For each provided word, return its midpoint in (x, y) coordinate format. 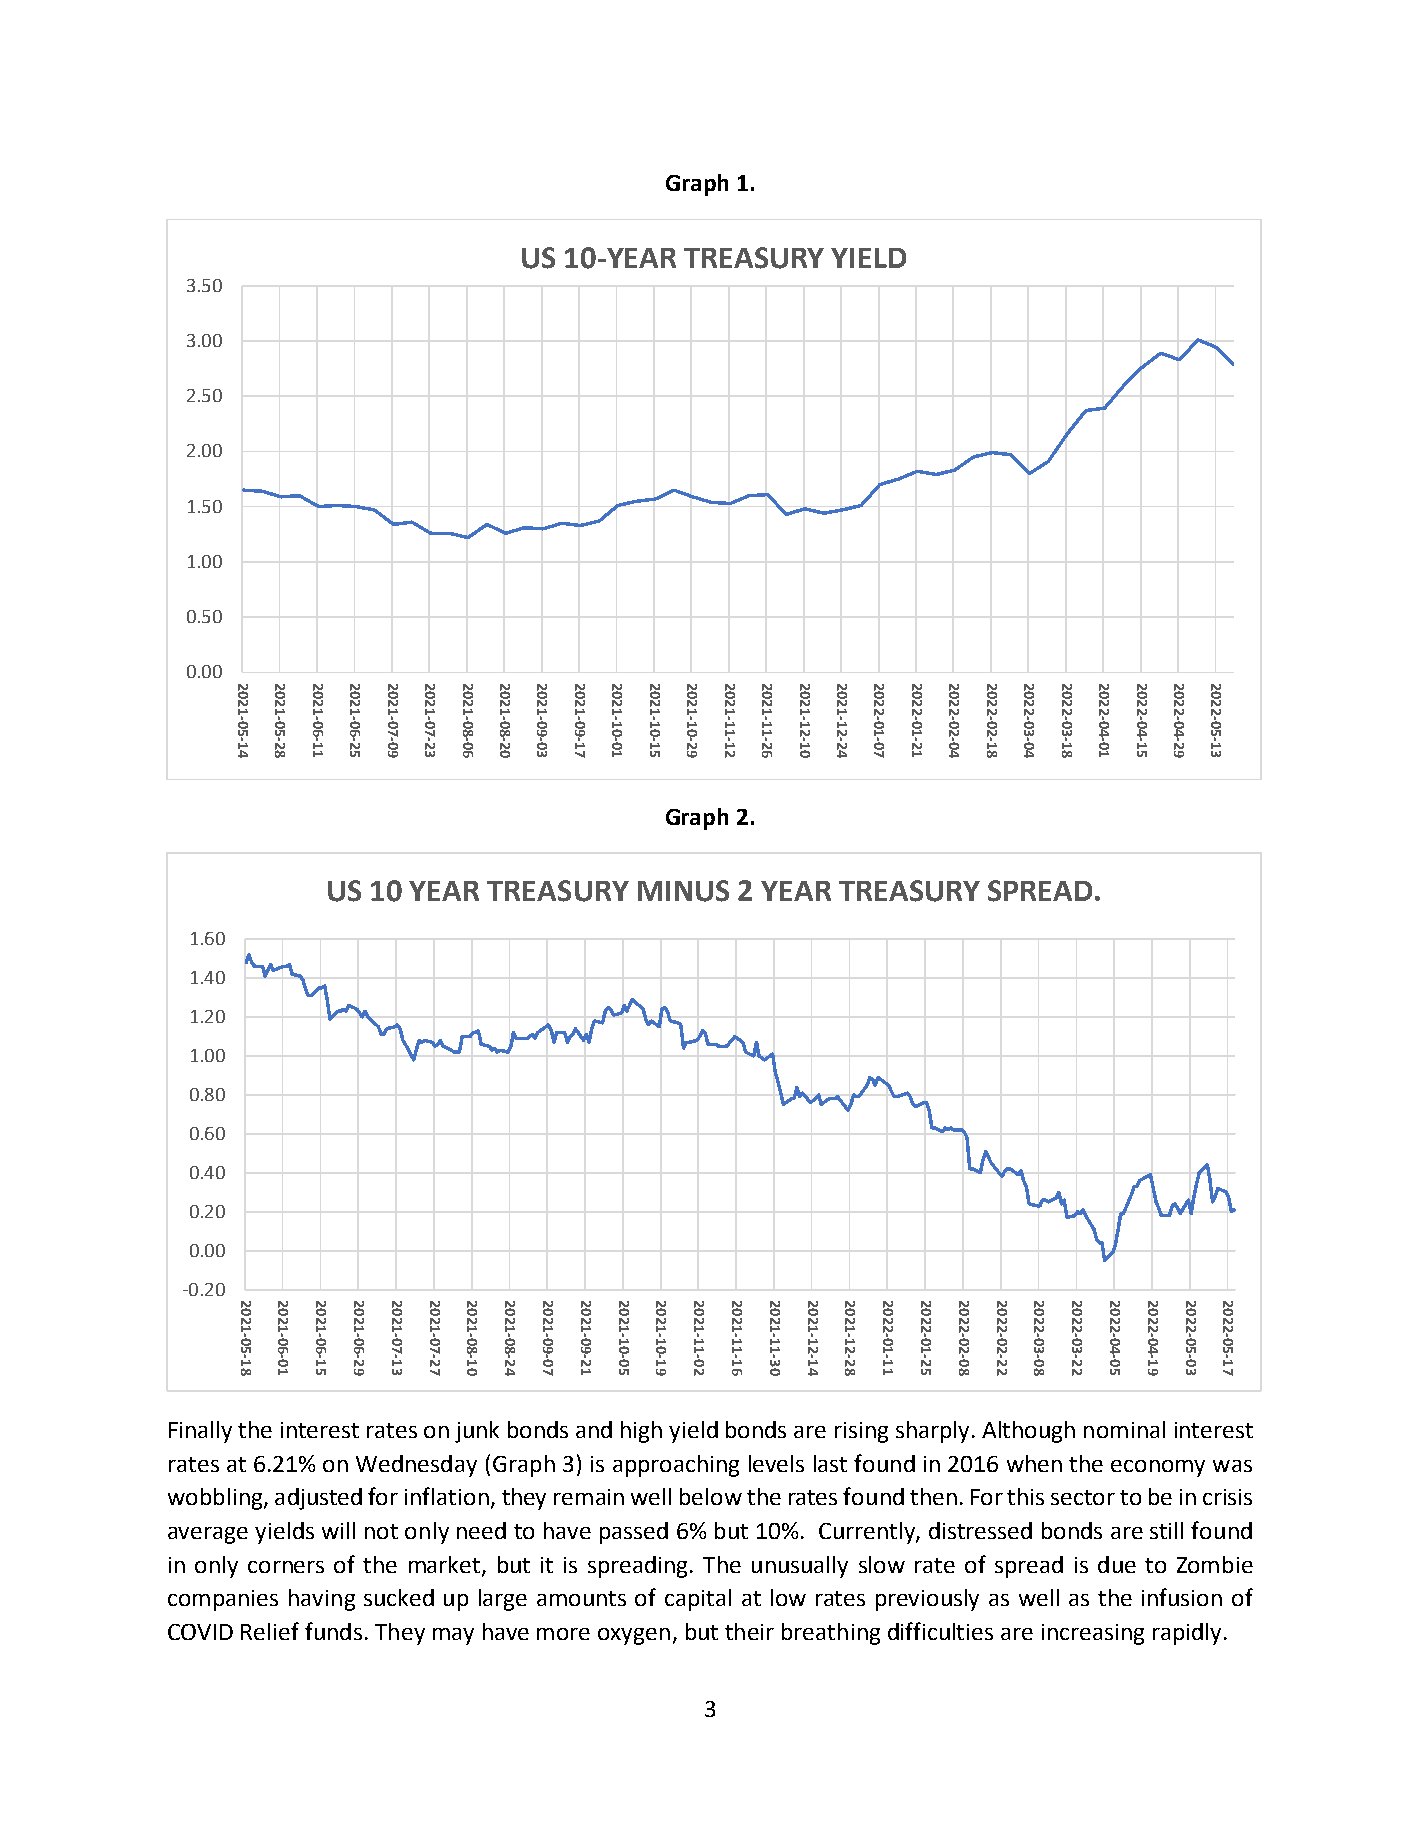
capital (698, 1600)
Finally (200, 1432)
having (322, 1600)
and (594, 1429)
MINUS (683, 891)
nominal (1124, 1429)
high (641, 1432)
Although (1028, 1432)
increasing (1093, 1634)
